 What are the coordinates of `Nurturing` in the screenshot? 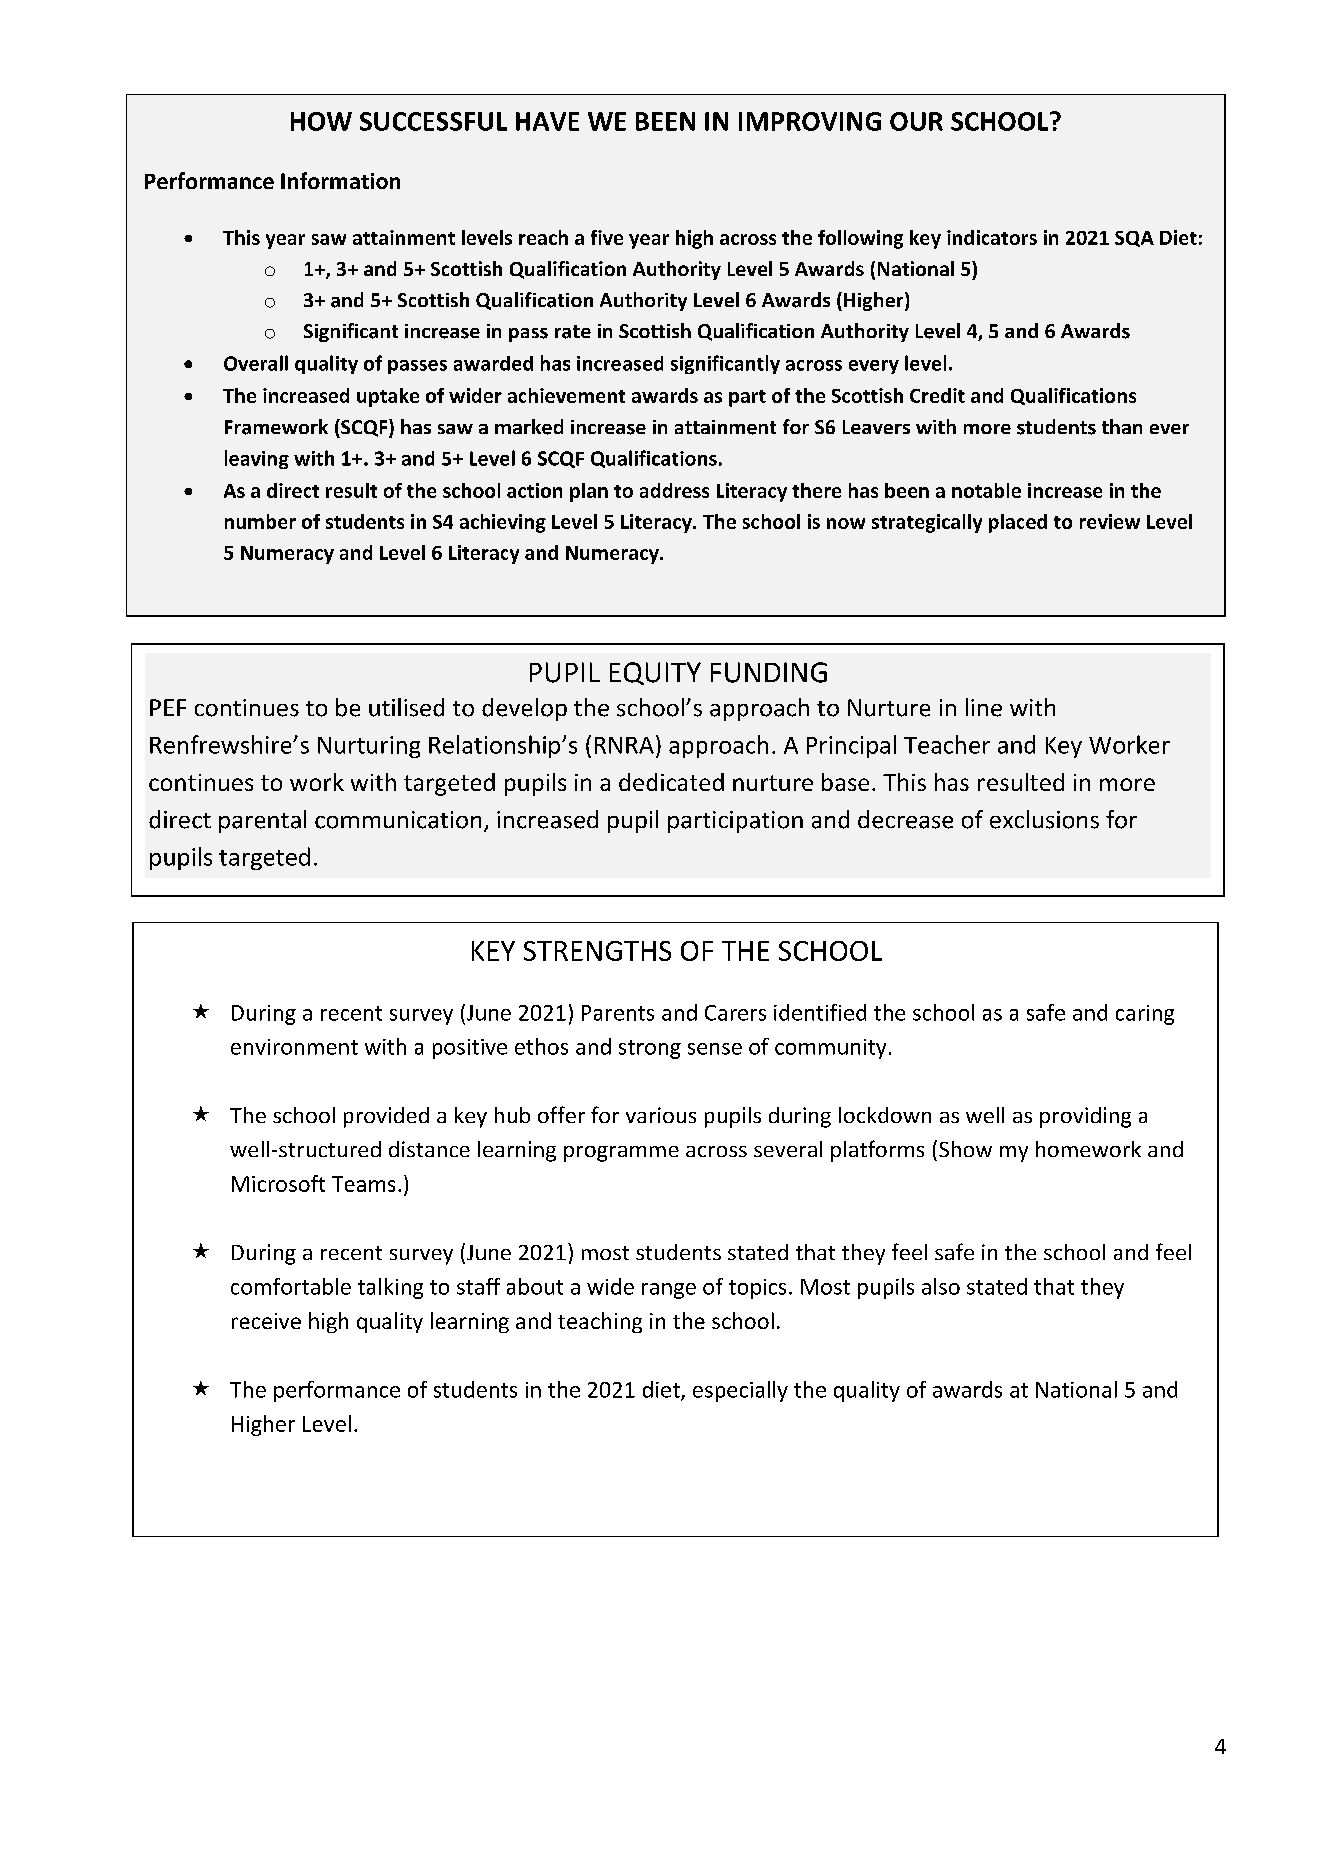 It's located at (369, 747).
